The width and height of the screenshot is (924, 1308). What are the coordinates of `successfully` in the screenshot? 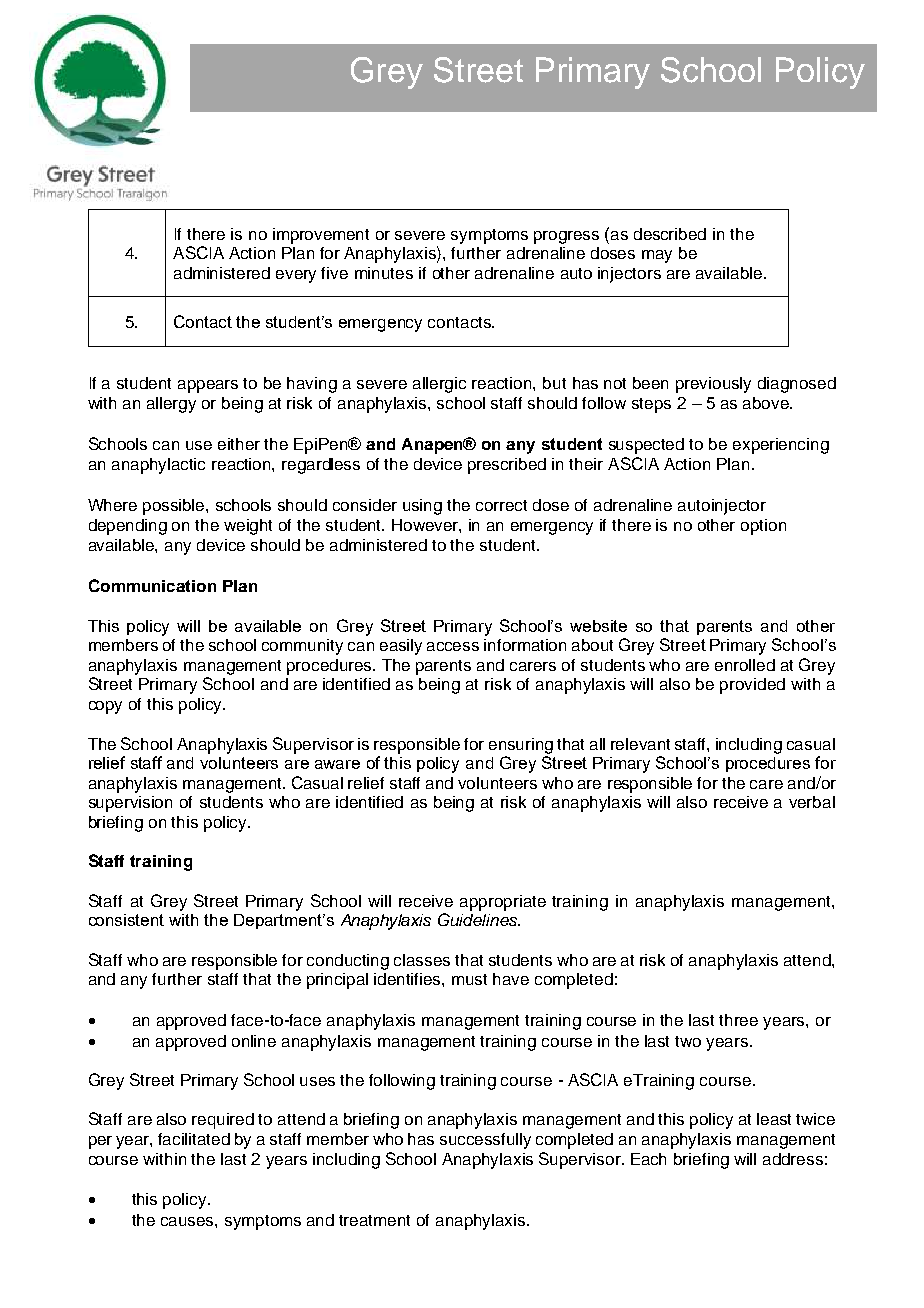 It's located at (485, 1141).
